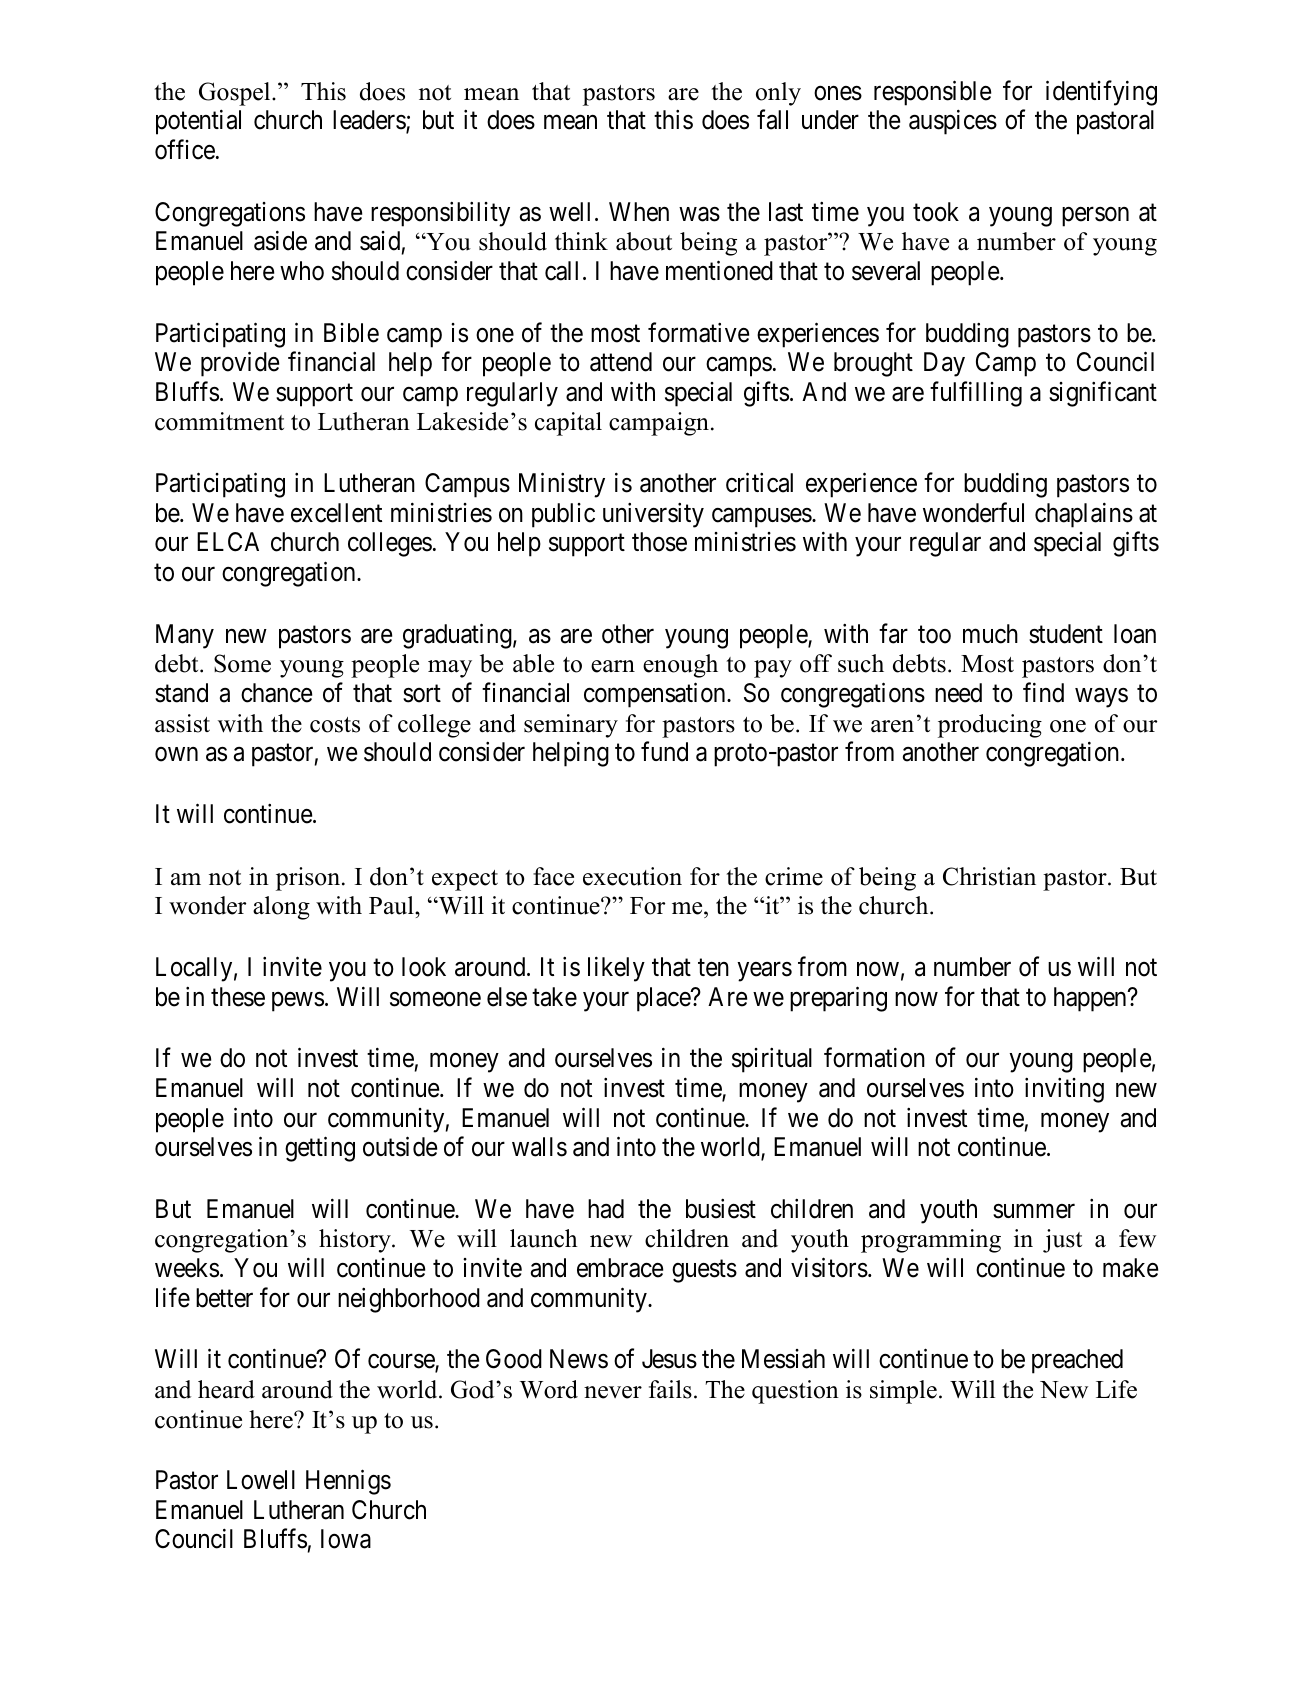 This page has height=1698, width=1312. Describe the element at coordinates (309, 879) in the page. I see `prison` at that location.
